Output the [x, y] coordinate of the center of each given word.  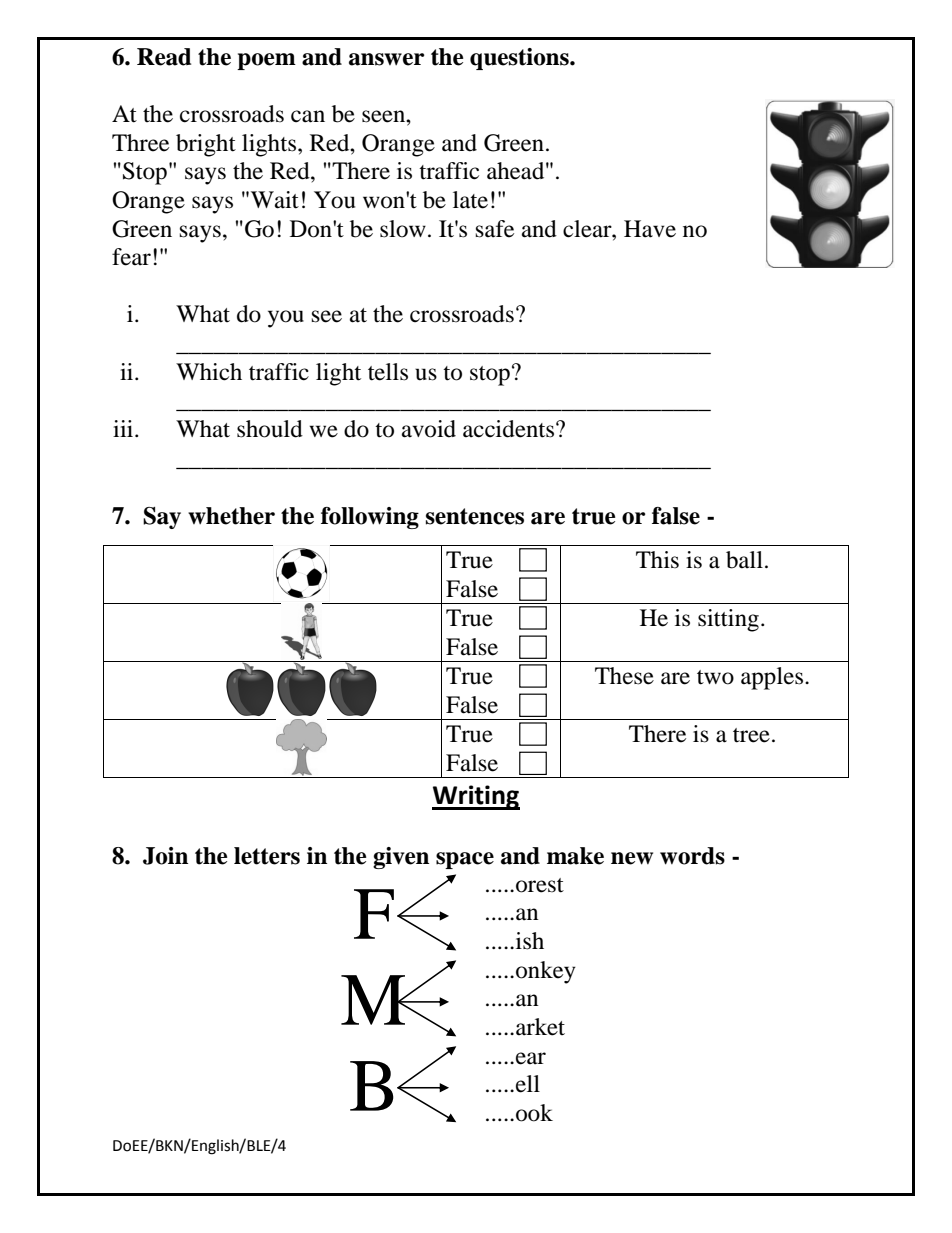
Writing [476, 797]
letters [267, 856]
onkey [546, 972]
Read [164, 57]
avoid [429, 429]
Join [165, 856]
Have [650, 229]
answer [386, 59]
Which [209, 372]
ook [534, 1113]
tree [751, 735]
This [657, 560]
